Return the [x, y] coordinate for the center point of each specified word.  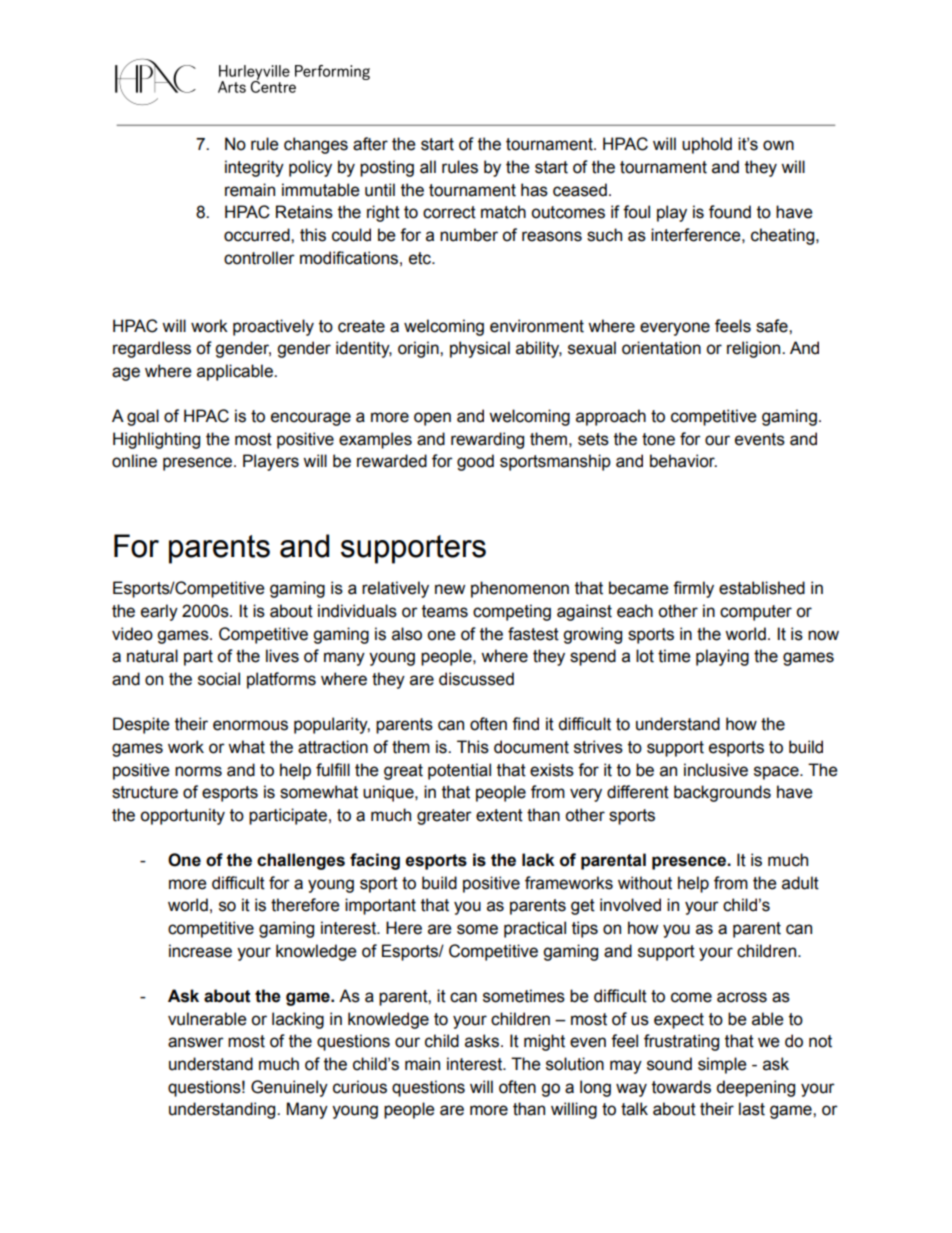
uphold [707, 145]
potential [459, 771]
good [475, 462]
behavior [683, 461]
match [503, 212]
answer [196, 1042]
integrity [254, 168]
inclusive [716, 770]
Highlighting [156, 440]
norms [198, 771]
